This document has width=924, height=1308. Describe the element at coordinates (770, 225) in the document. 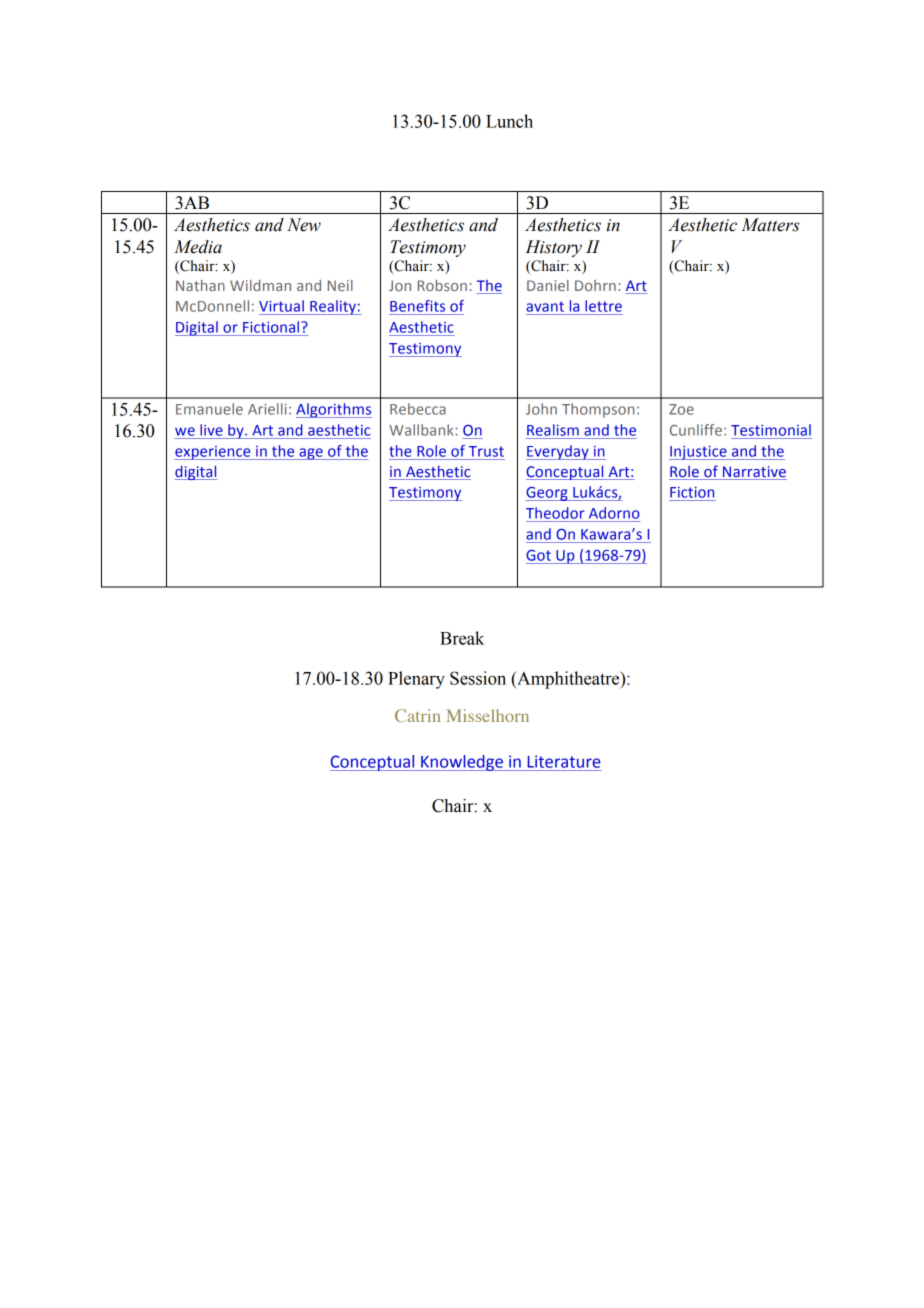

I see `Matters` at that location.
